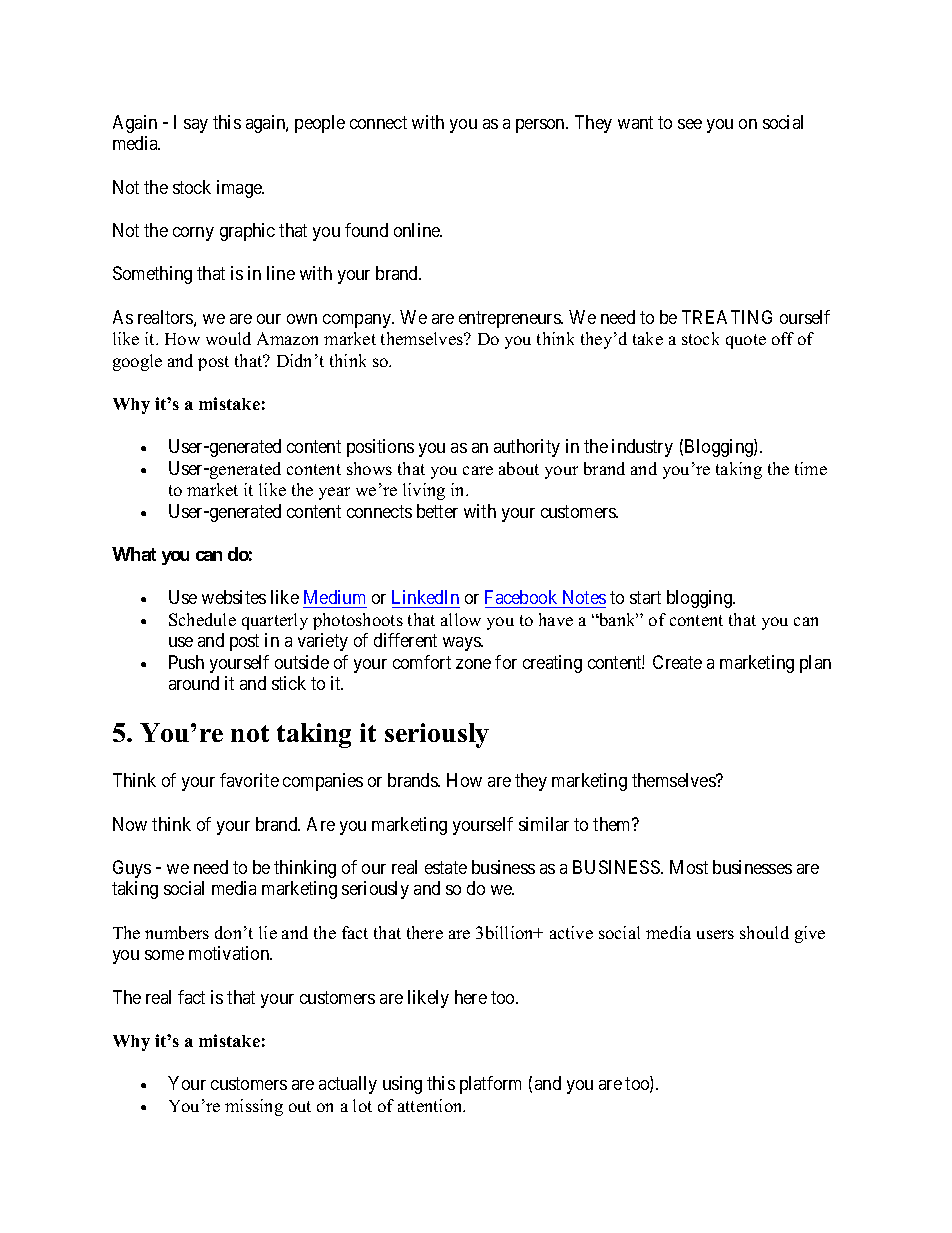  Describe the element at coordinates (690, 124) in the page. I see `see` at that location.
